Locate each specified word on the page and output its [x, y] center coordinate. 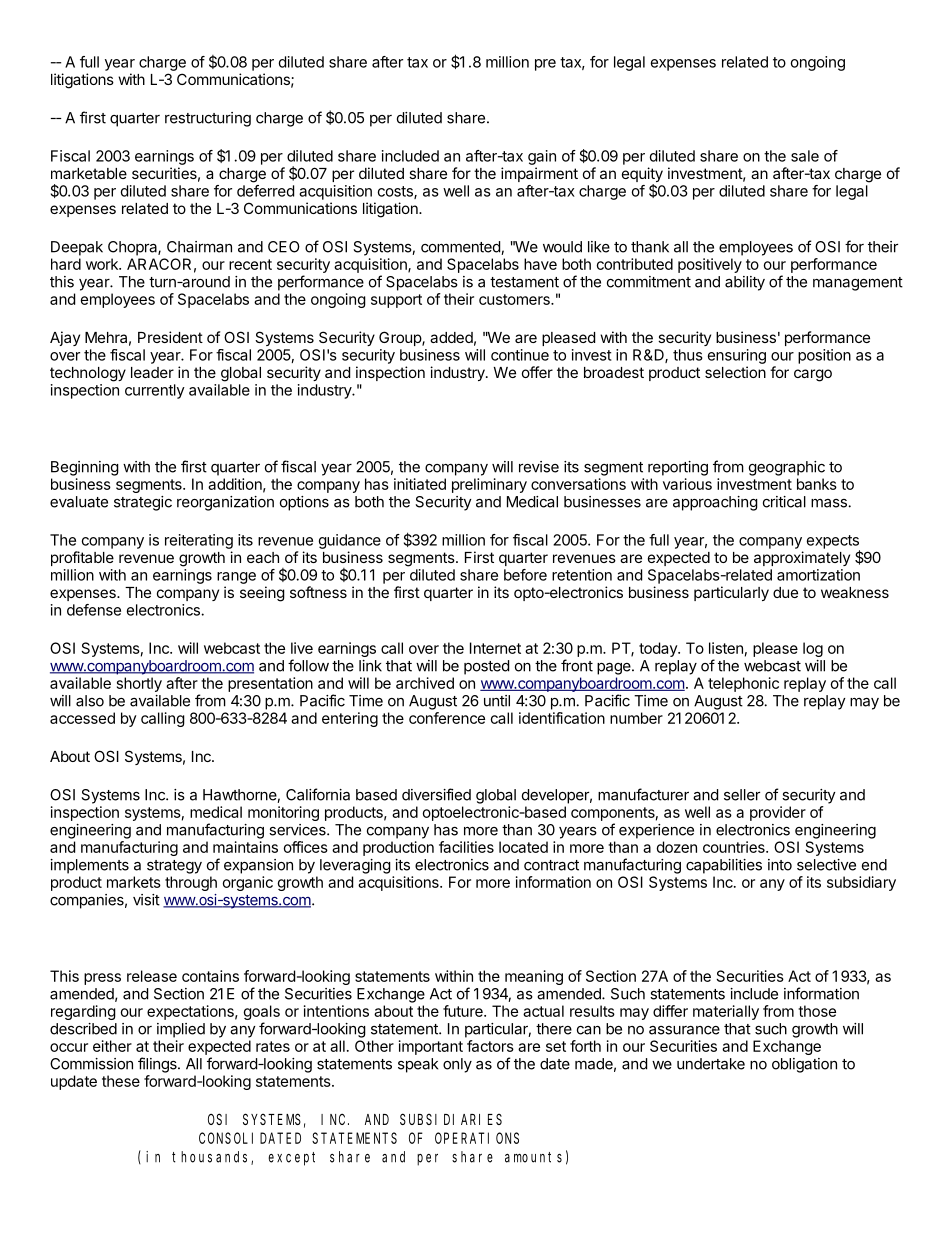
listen [726, 648]
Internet [495, 648]
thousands [212, 1158]
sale [805, 156]
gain [542, 157]
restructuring [208, 119]
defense [94, 610]
